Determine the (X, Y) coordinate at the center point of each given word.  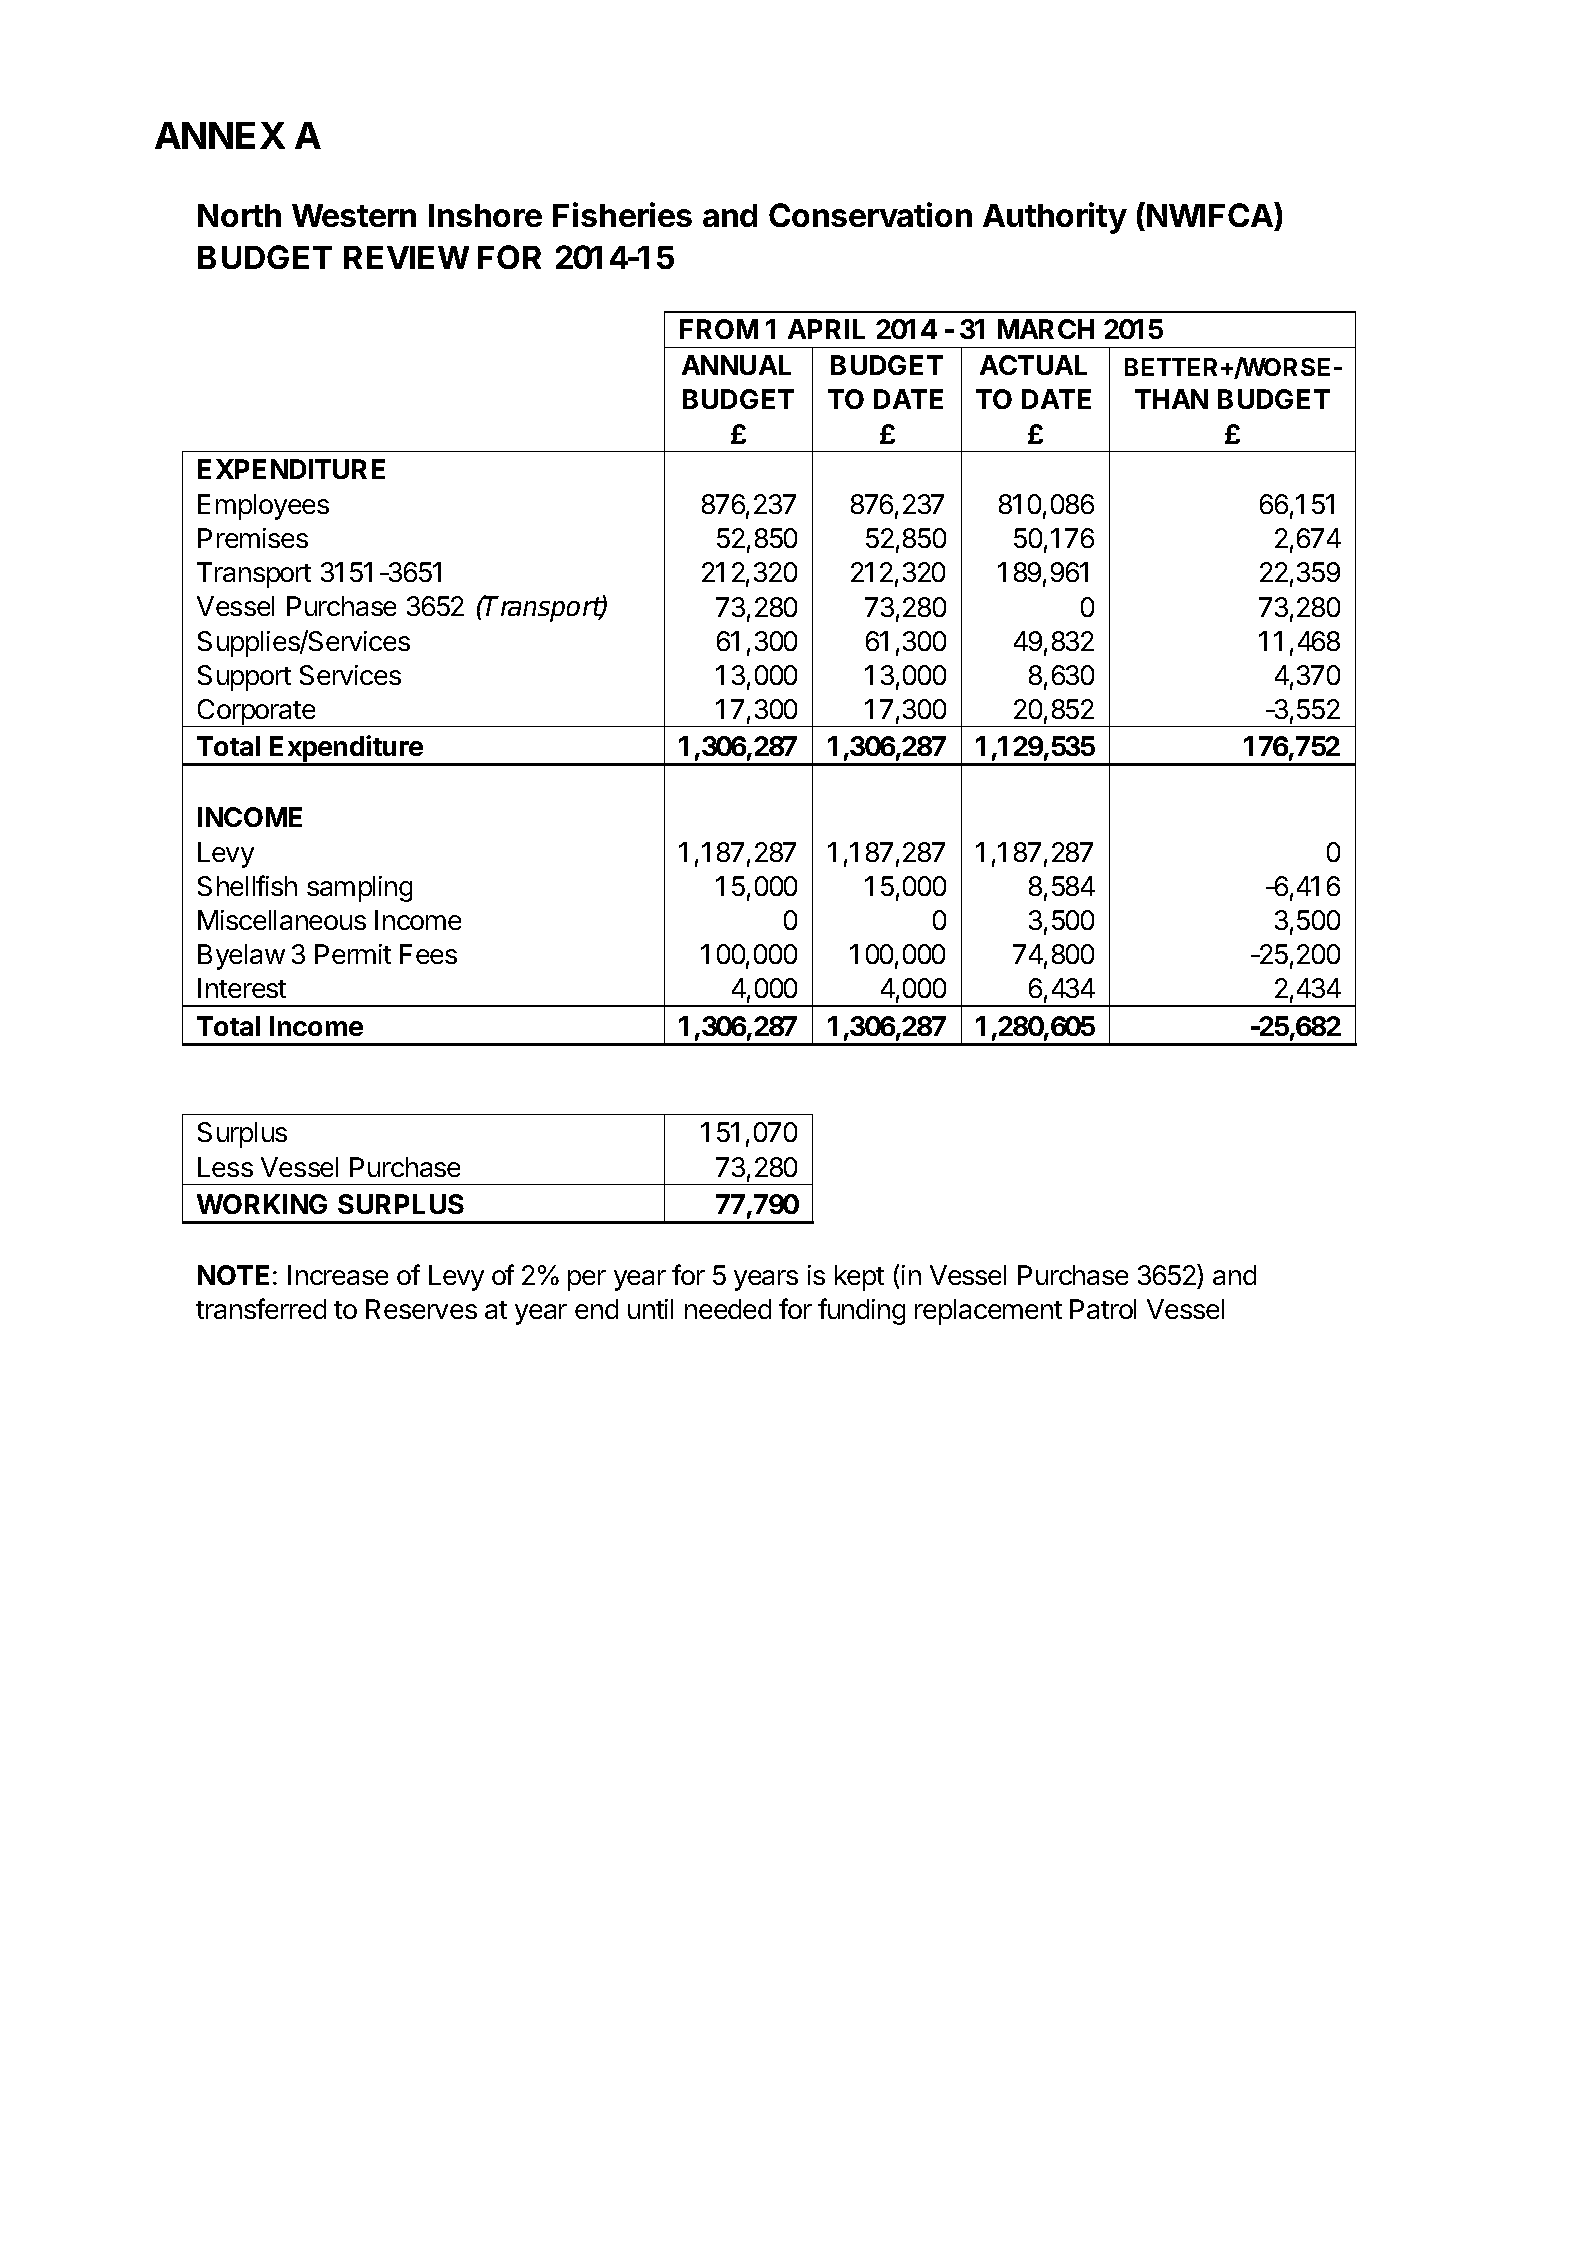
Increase (338, 1275)
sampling (359, 889)
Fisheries (622, 214)
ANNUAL (736, 365)
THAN (1171, 399)
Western (354, 215)
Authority (1055, 218)
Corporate (257, 713)
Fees (428, 954)
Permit (353, 954)
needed (728, 1309)
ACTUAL (1033, 365)
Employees (263, 507)
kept (859, 1278)
